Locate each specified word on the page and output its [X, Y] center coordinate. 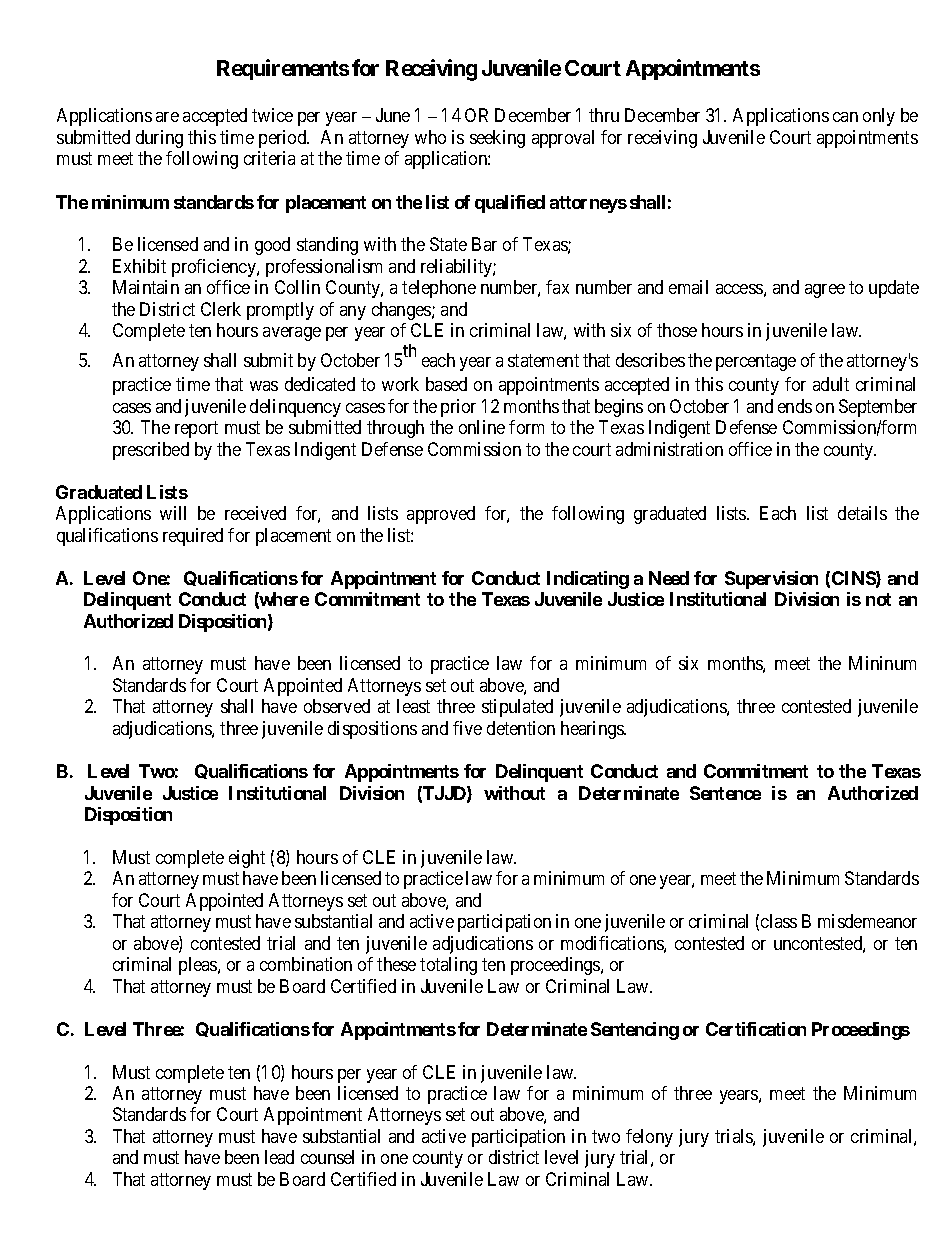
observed [337, 706]
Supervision [771, 580]
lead [279, 1157]
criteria [269, 158]
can [845, 117]
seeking [497, 139]
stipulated [517, 708]
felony [649, 1138]
